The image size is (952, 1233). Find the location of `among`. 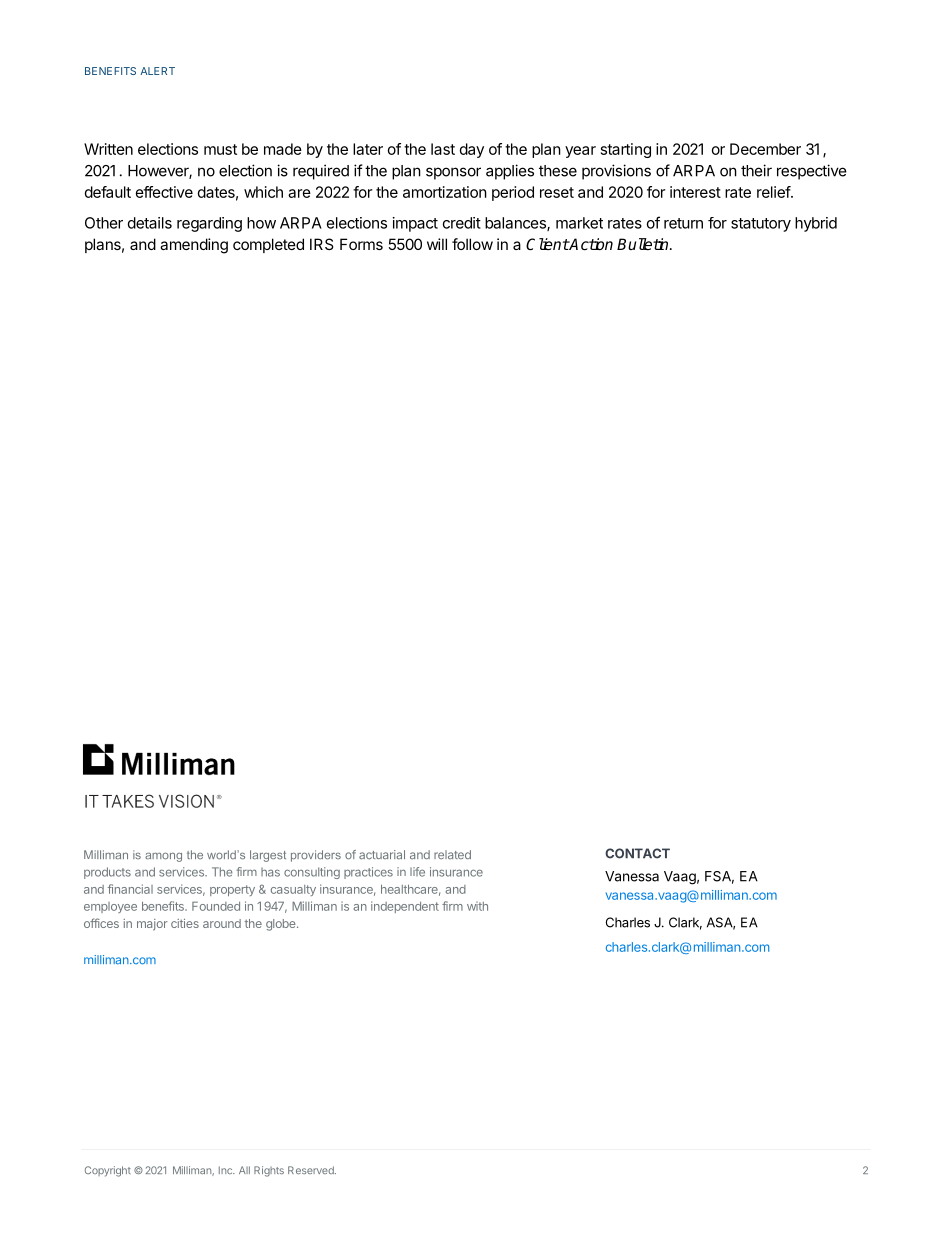

among is located at coordinates (163, 857).
